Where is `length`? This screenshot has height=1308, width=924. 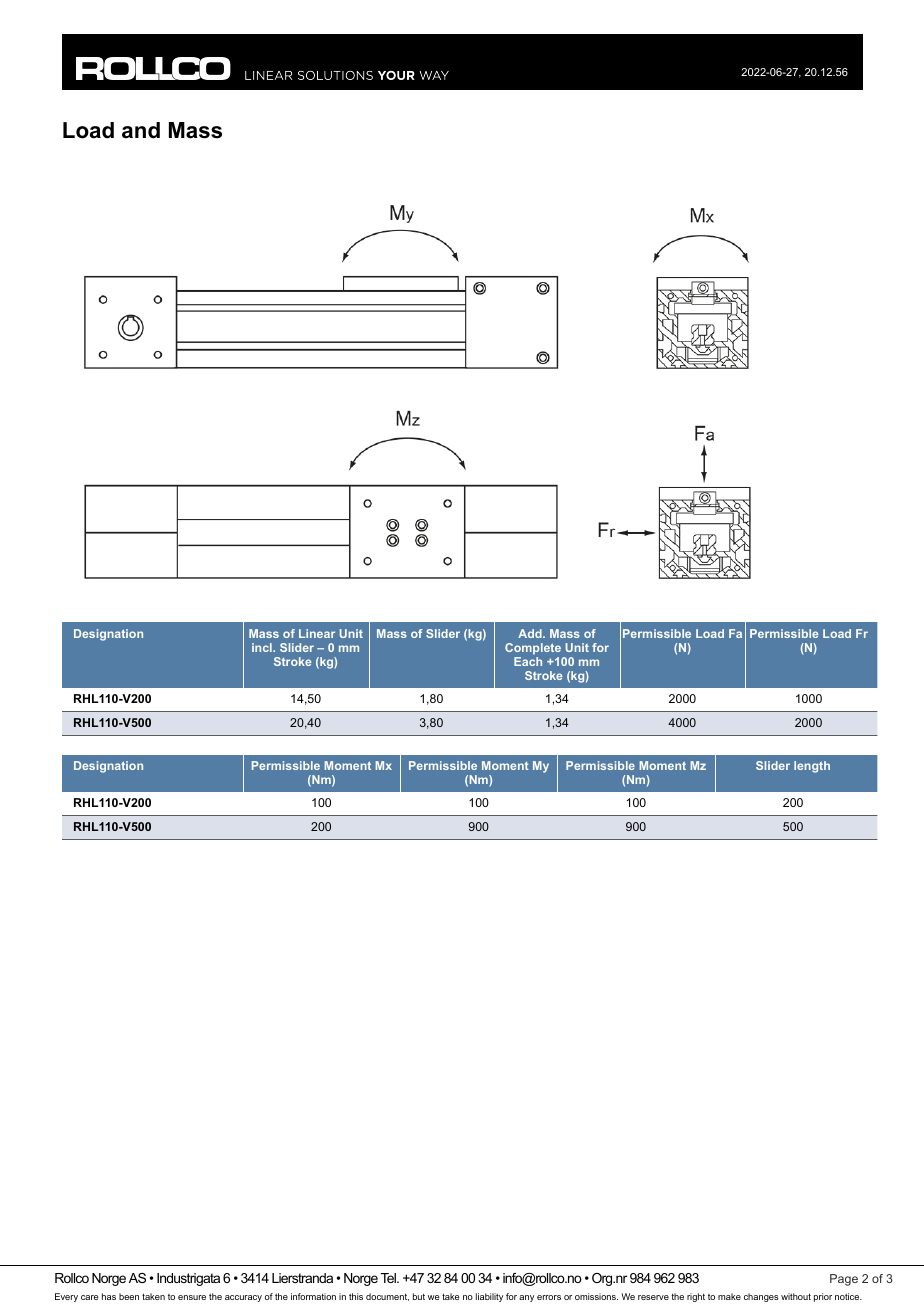 length is located at coordinates (812, 767).
